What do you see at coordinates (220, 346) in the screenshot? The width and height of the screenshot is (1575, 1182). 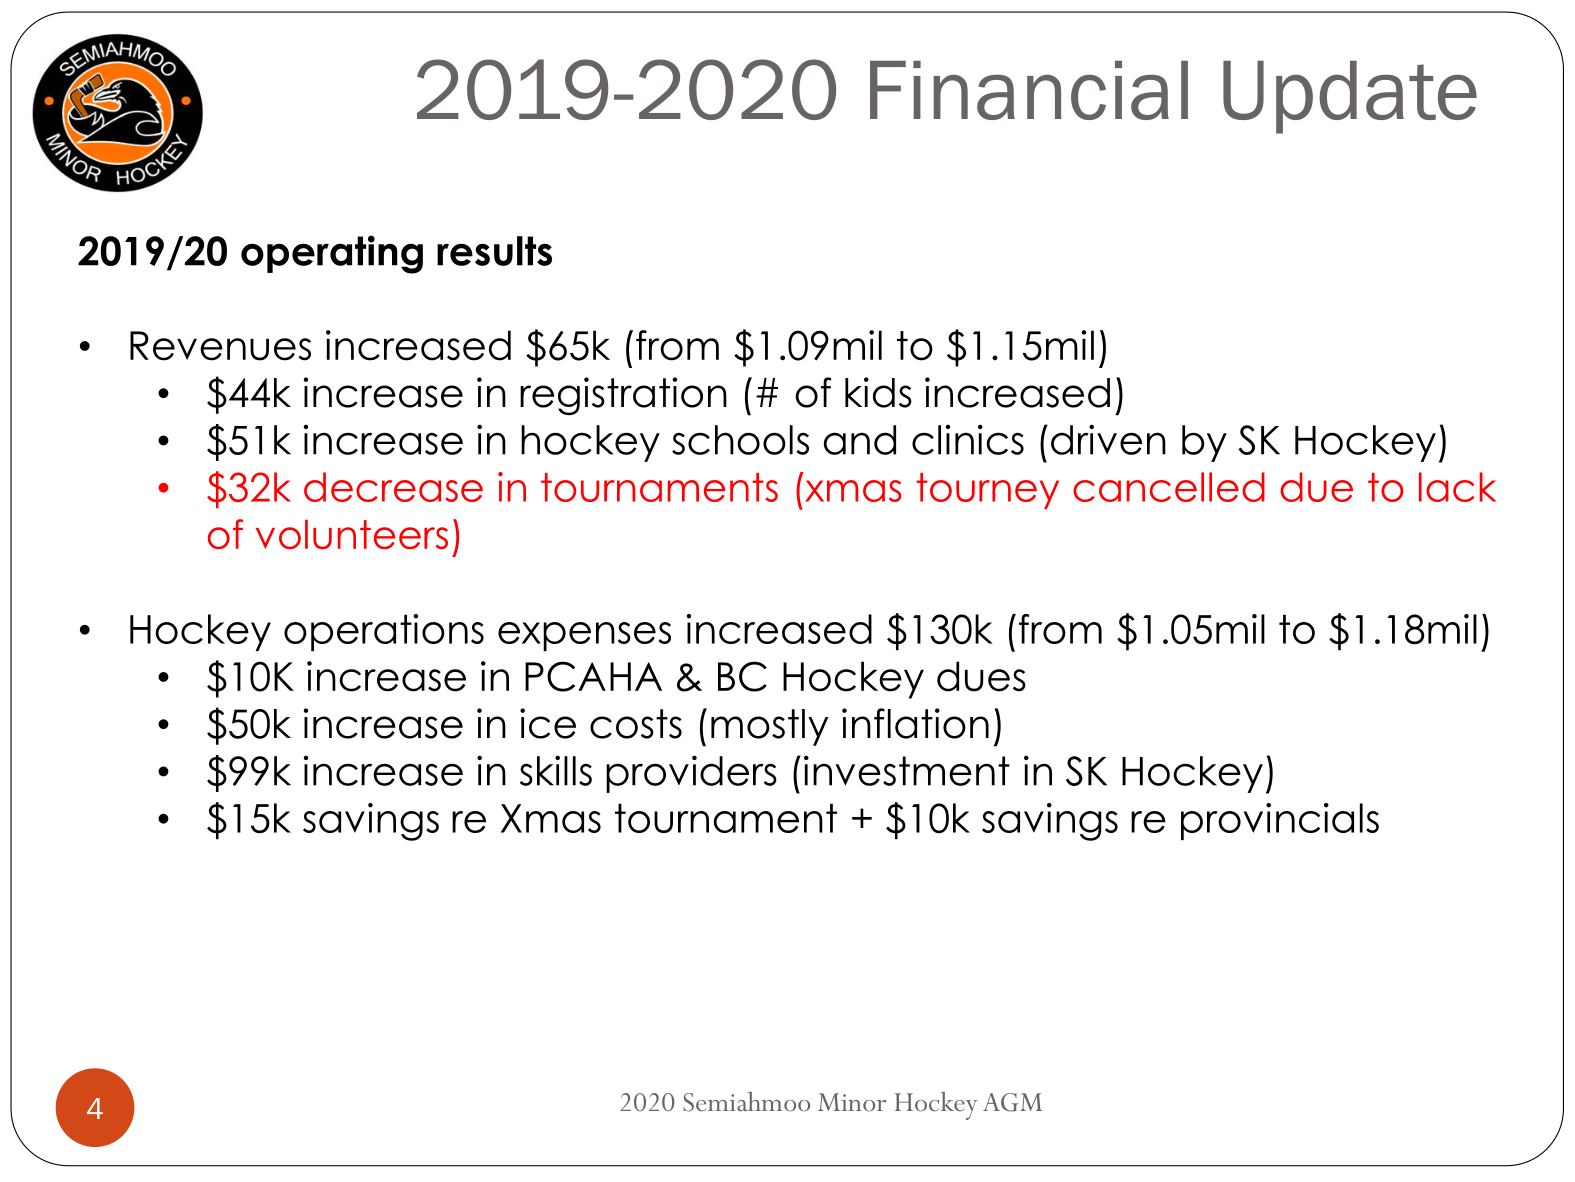 I see `Revenues` at bounding box center [220, 346].
